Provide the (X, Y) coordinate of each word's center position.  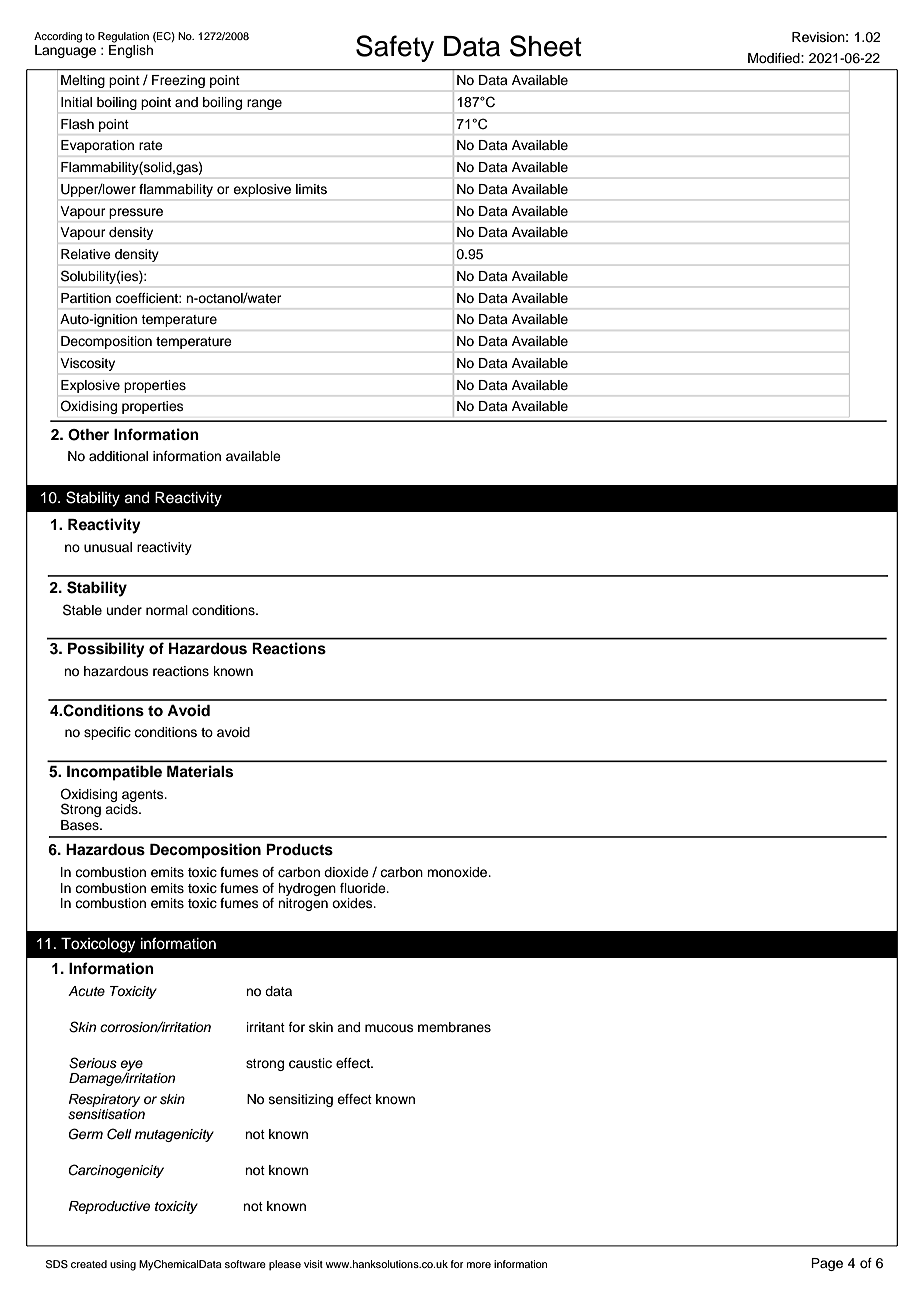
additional (118, 456)
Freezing (178, 81)
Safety (395, 48)
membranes (454, 1027)
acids (122, 809)
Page (827, 1264)
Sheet (546, 46)
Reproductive (109, 1207)
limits (311, 189)
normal (167, 610)
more (479, 1265)
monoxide (458, 872)
